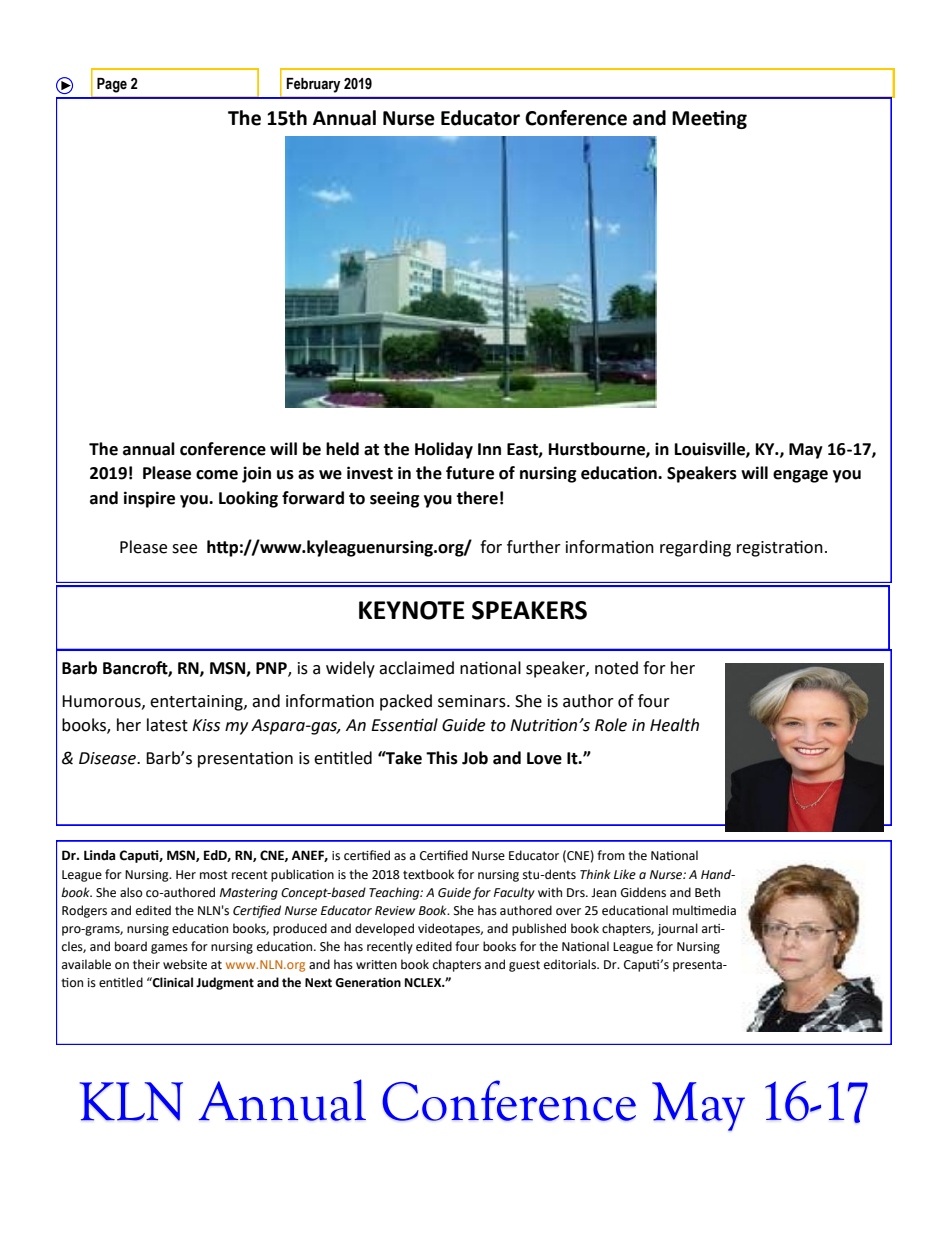 This screenshot has width=952, height=1233. What do you see at coordinates (444, 450) in the screenshot?
I see `Holiday` at bounding box center [444, 450].
